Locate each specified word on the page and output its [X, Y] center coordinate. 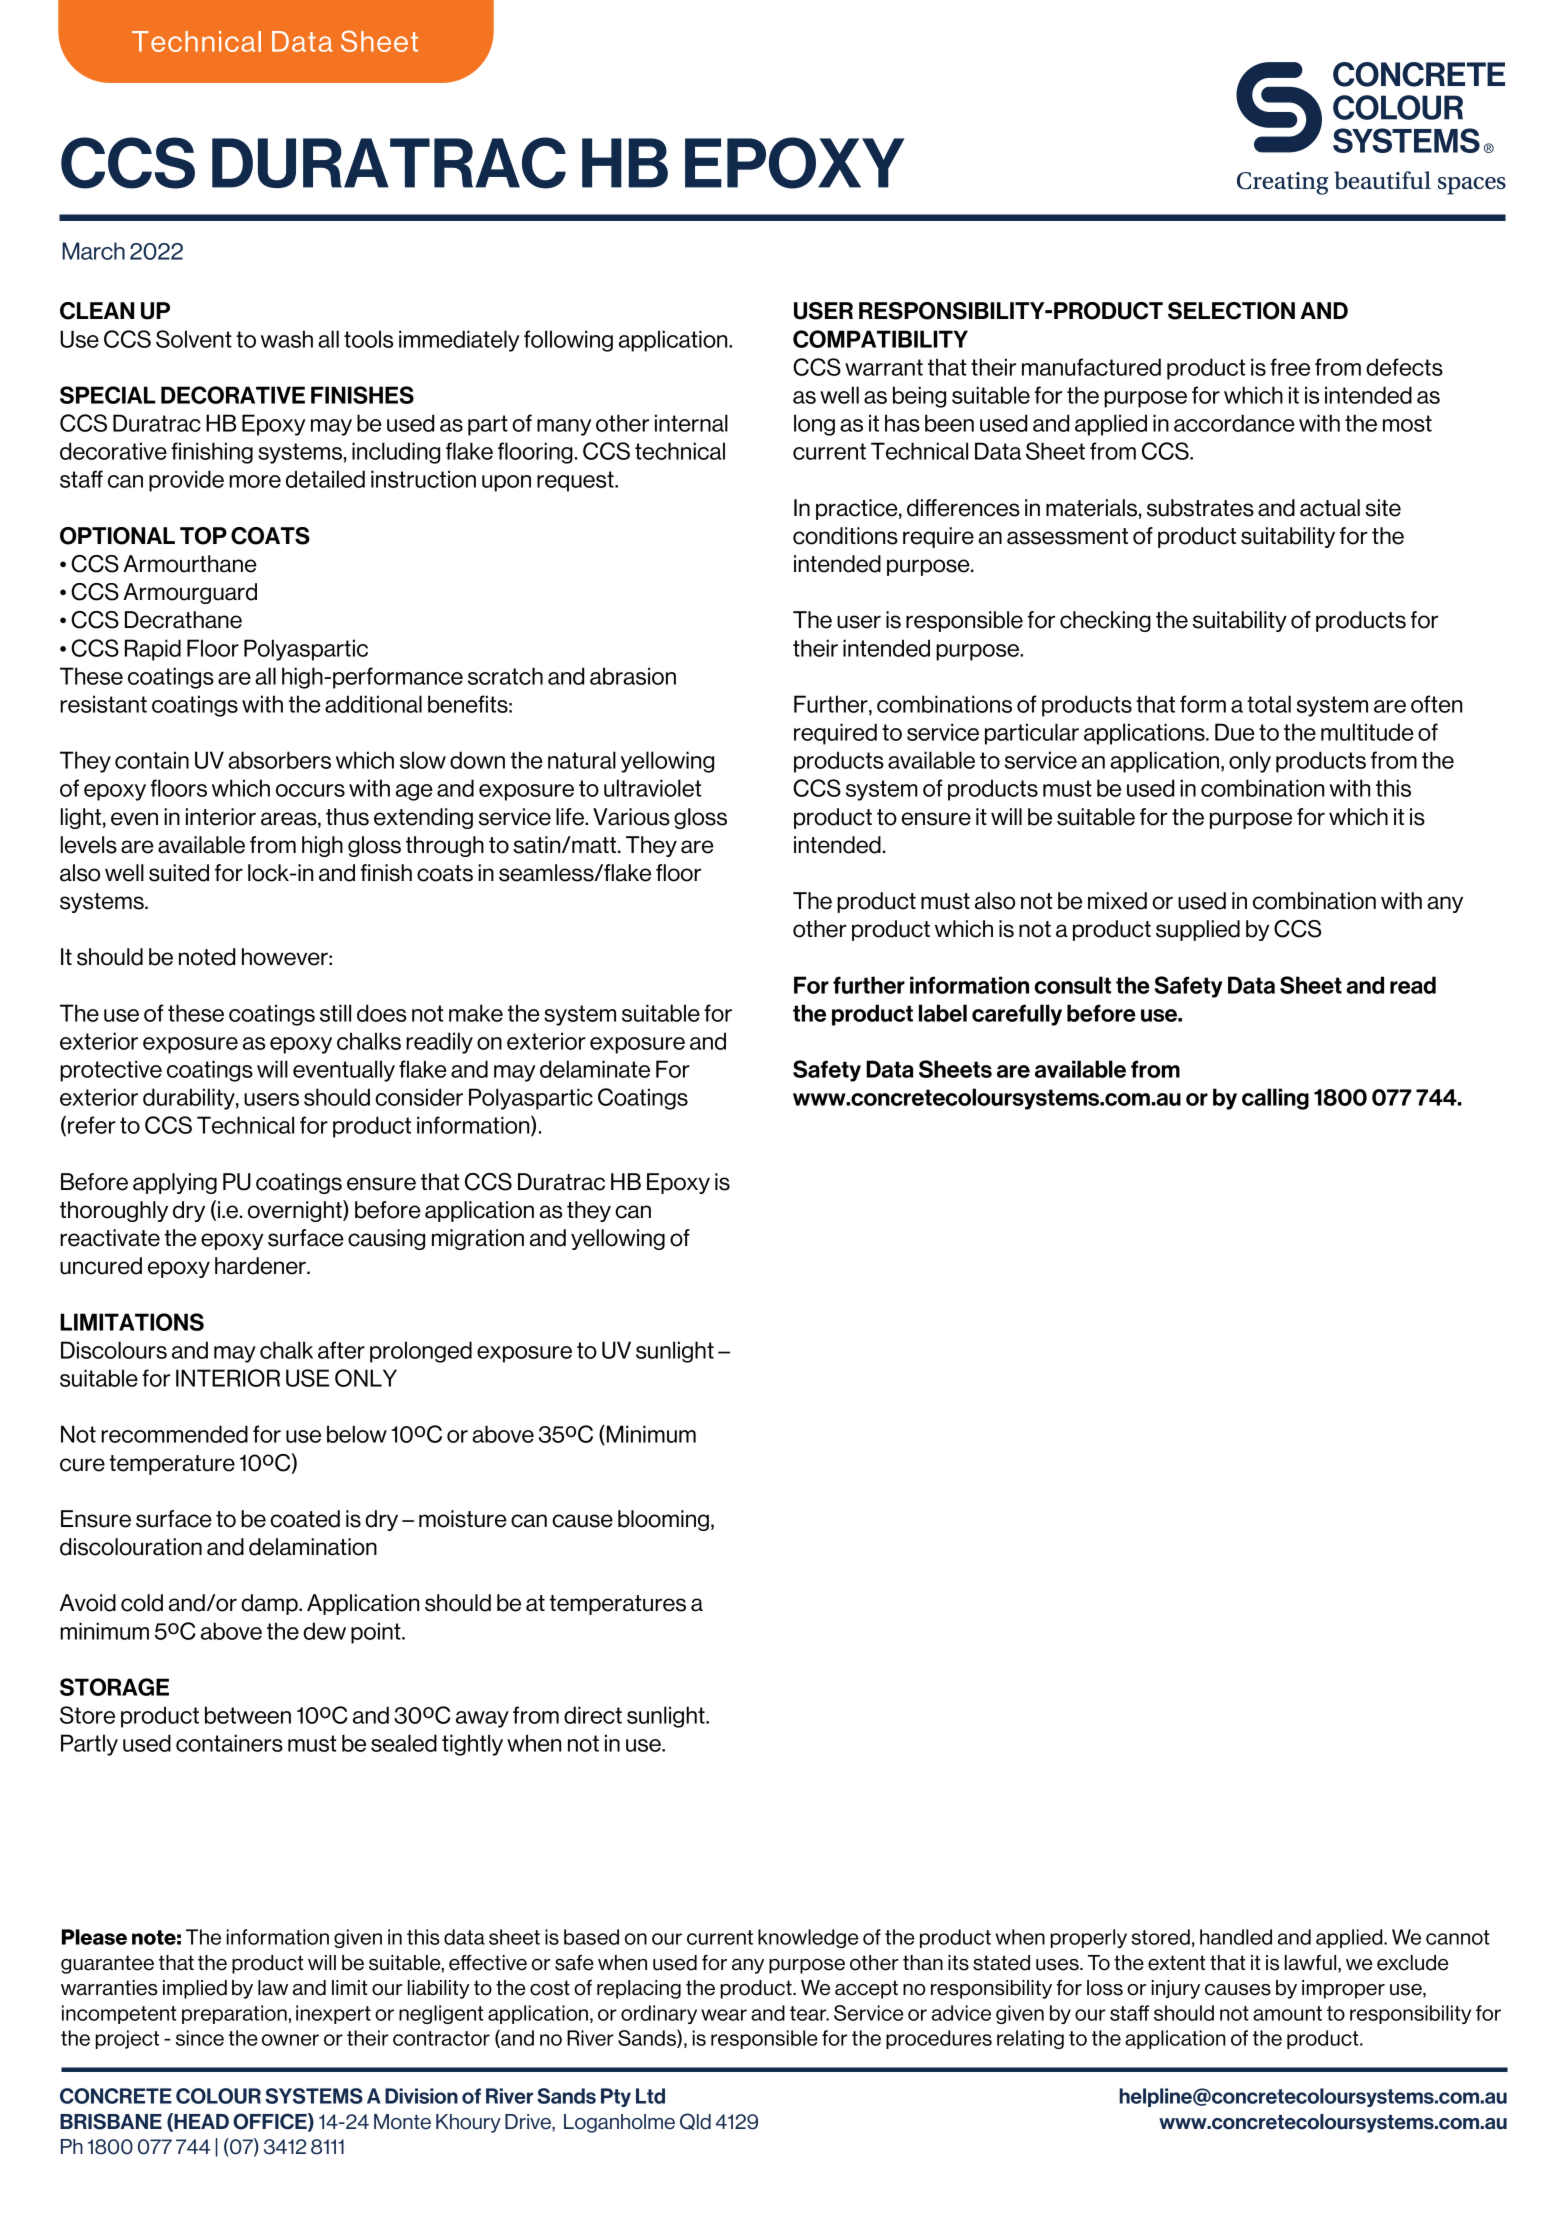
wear [724, 2015]
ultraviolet [652, 788]
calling [1275, 1099]
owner [290, 2040]
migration [478, 1239]
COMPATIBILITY [880, 339]
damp [270, 1604]
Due [1235, 732]
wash [287, 339]
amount [1287, 2013]
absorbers [279, 760]
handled [1236, 1937]
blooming [663, 1520]
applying [175, 1183]
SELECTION [1231, 311]
